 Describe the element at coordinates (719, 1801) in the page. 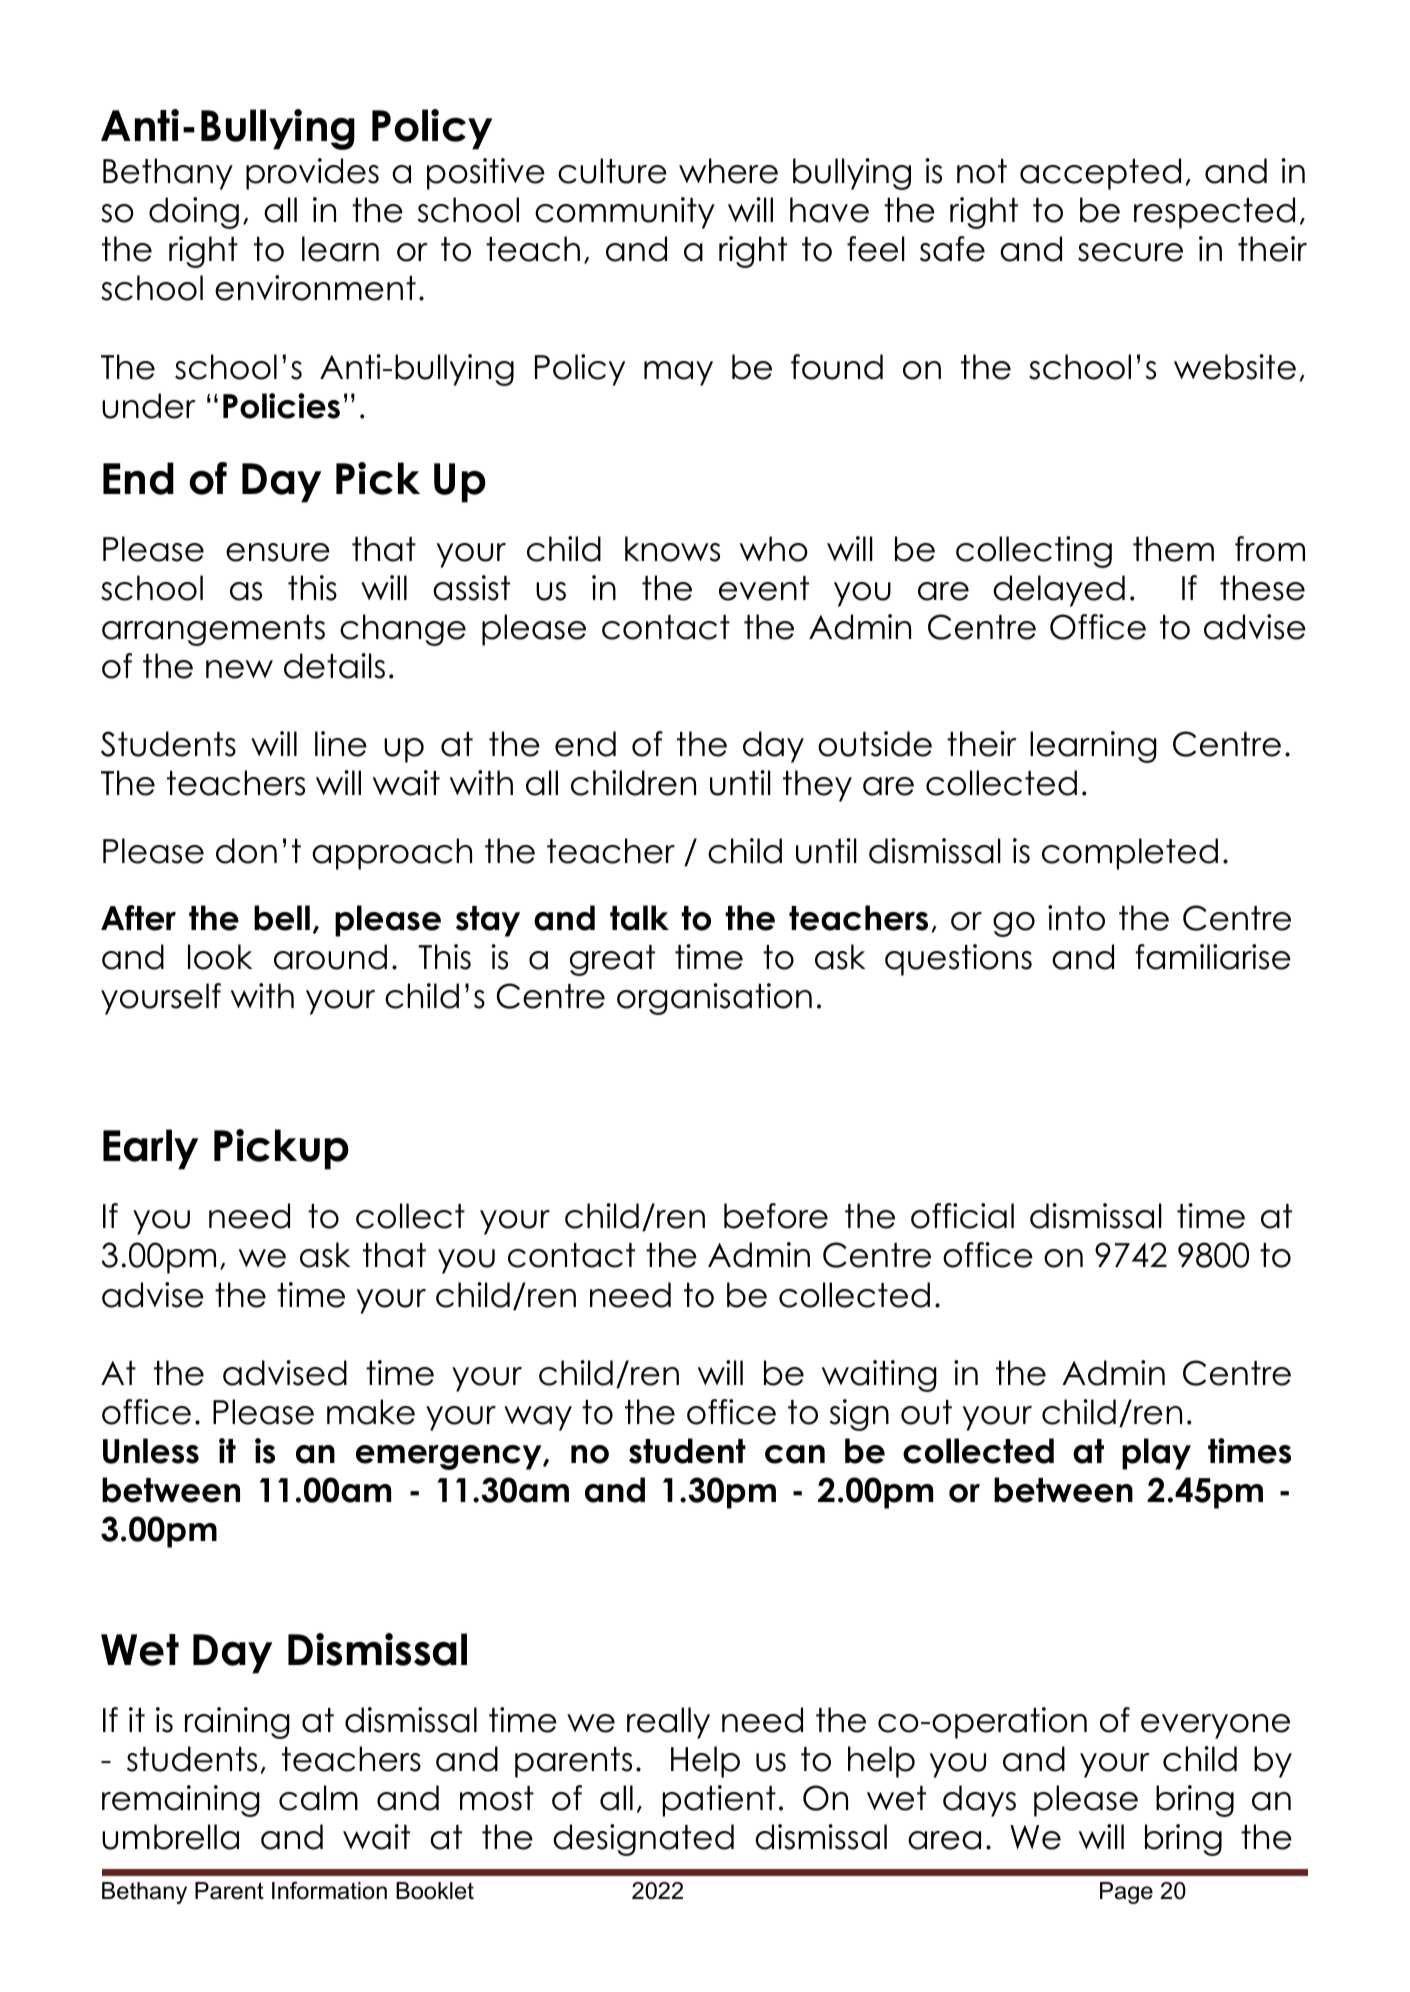

I see `patient` at that location.
